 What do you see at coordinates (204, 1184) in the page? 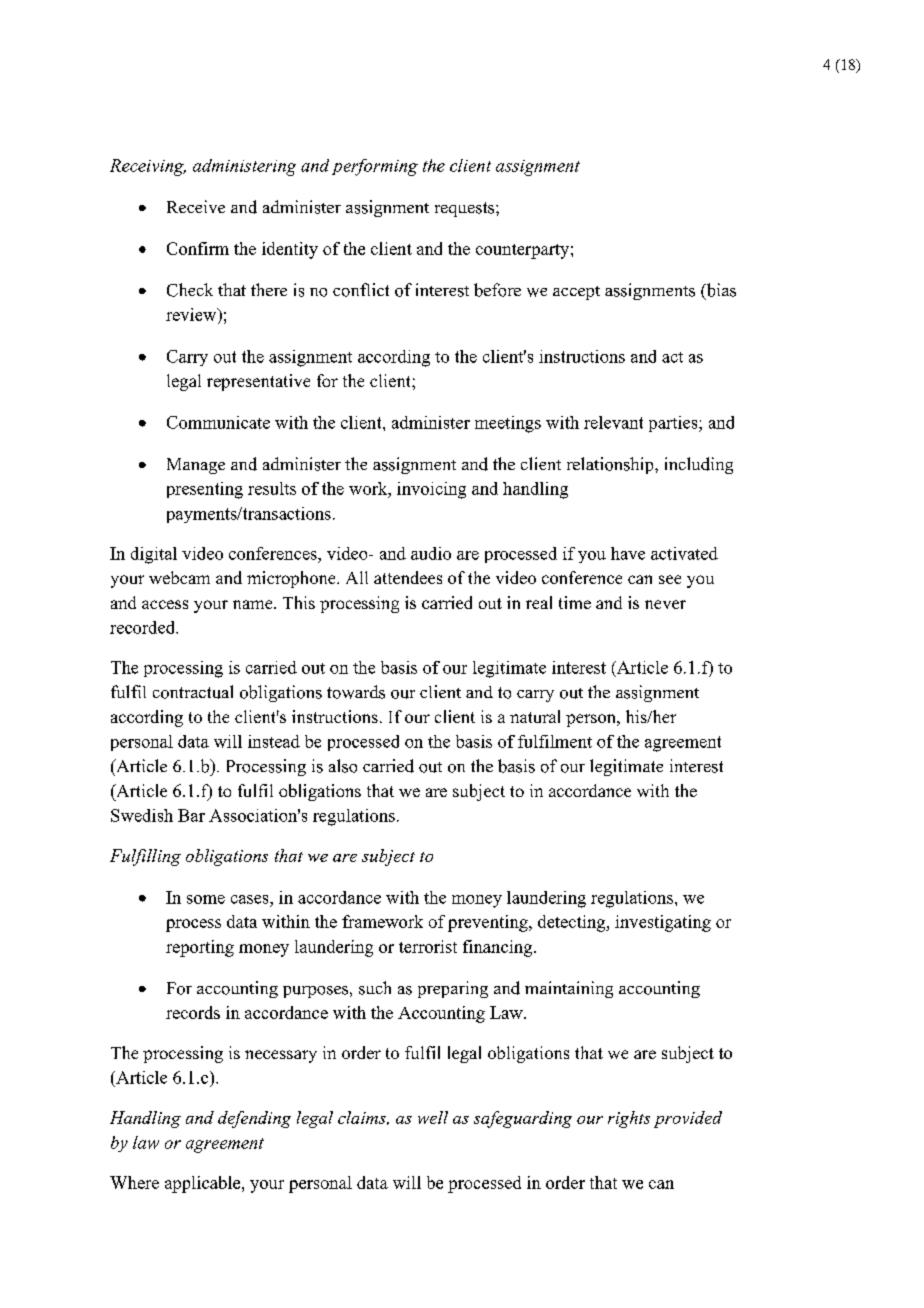
I see `applicable` at bounding box center [204, 1184].
